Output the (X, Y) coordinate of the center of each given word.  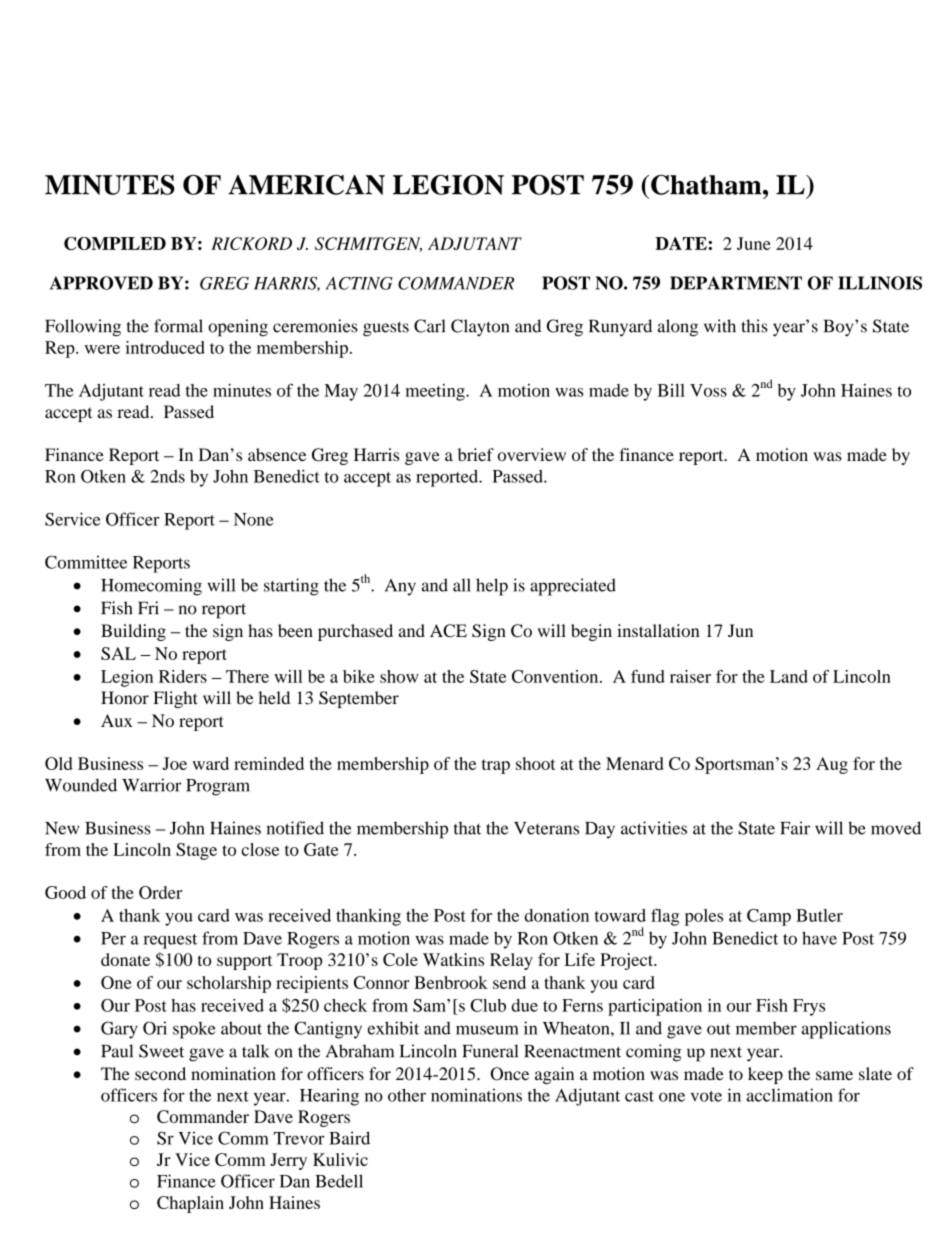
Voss (708, 390)
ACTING (359, 283)
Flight (175, 699)
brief (476, 454)
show (399, 676)
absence (277, 454)
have (819, 938)
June (754, 243)
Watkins (453, 959)
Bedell (339, 1181)
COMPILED (115, 243)
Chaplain (190, 1204)
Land (789, 676)
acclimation (790, 1095)
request (170, 941)
